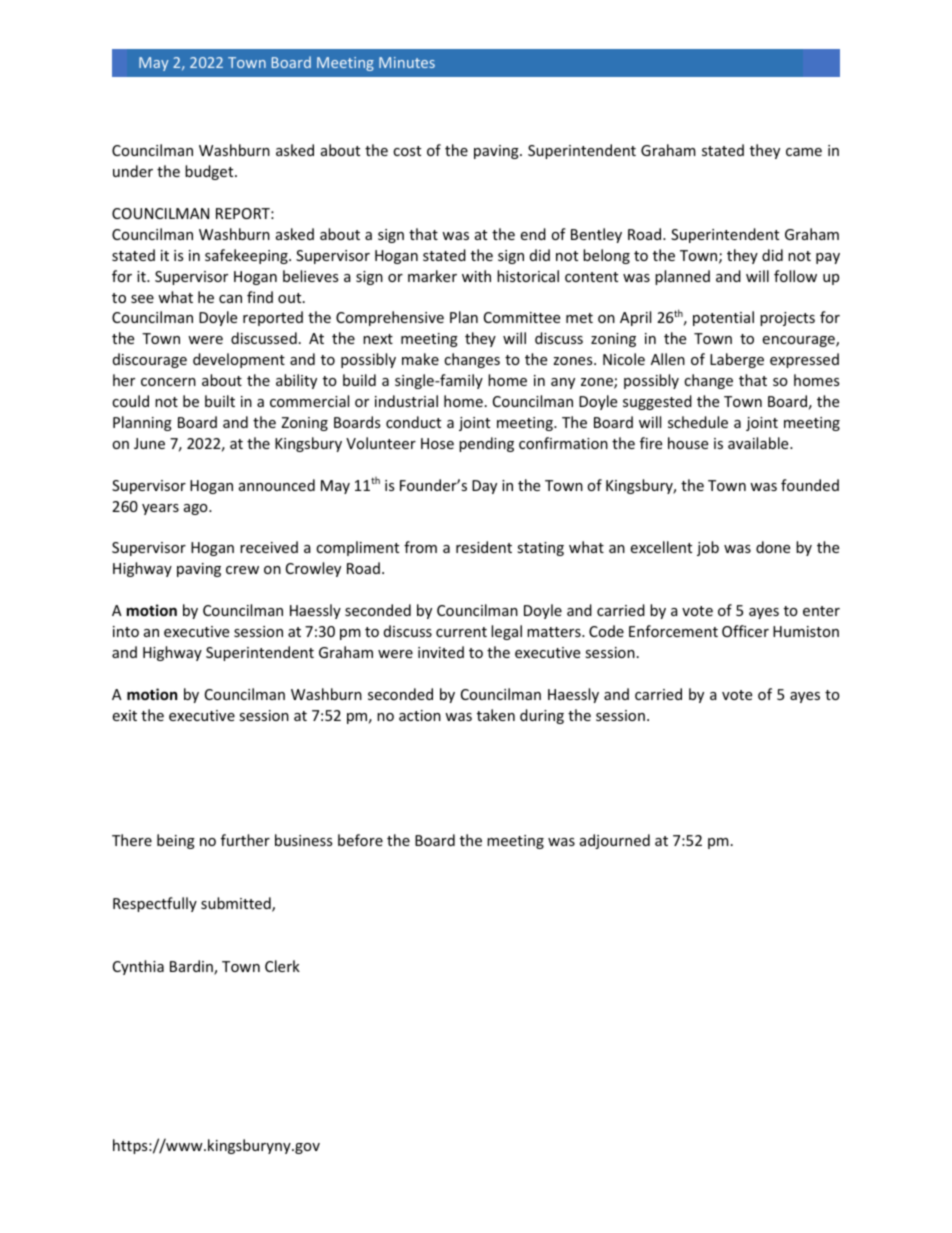 This screenshot has width=952, height=1233. What do you see at coordinates (542, 716) in the screenshot?
I see `during` at bounding box center [542, 716].
